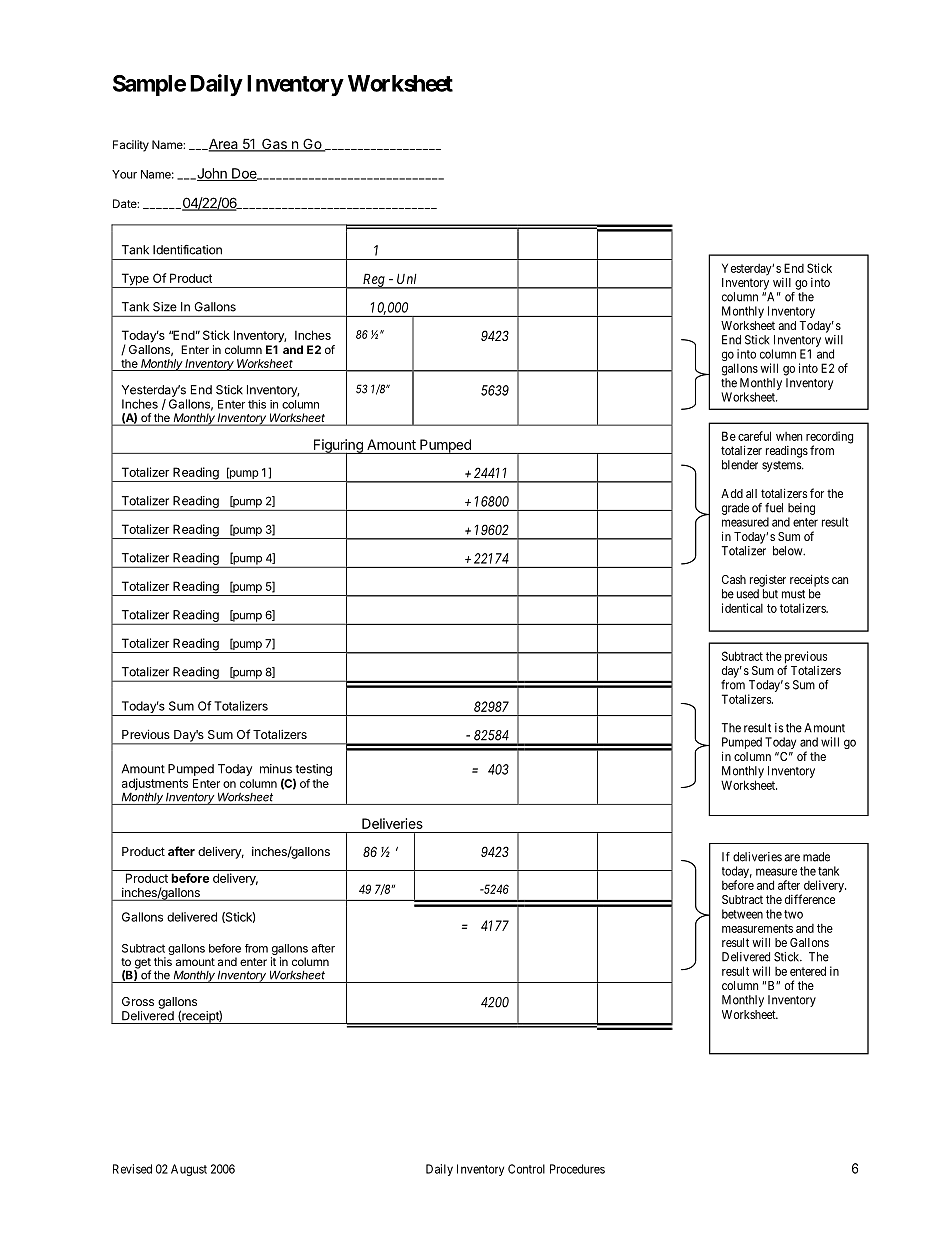 The width and height of the screenshot is (952, 1233). I want to click on Identification, so click(187, 250).
